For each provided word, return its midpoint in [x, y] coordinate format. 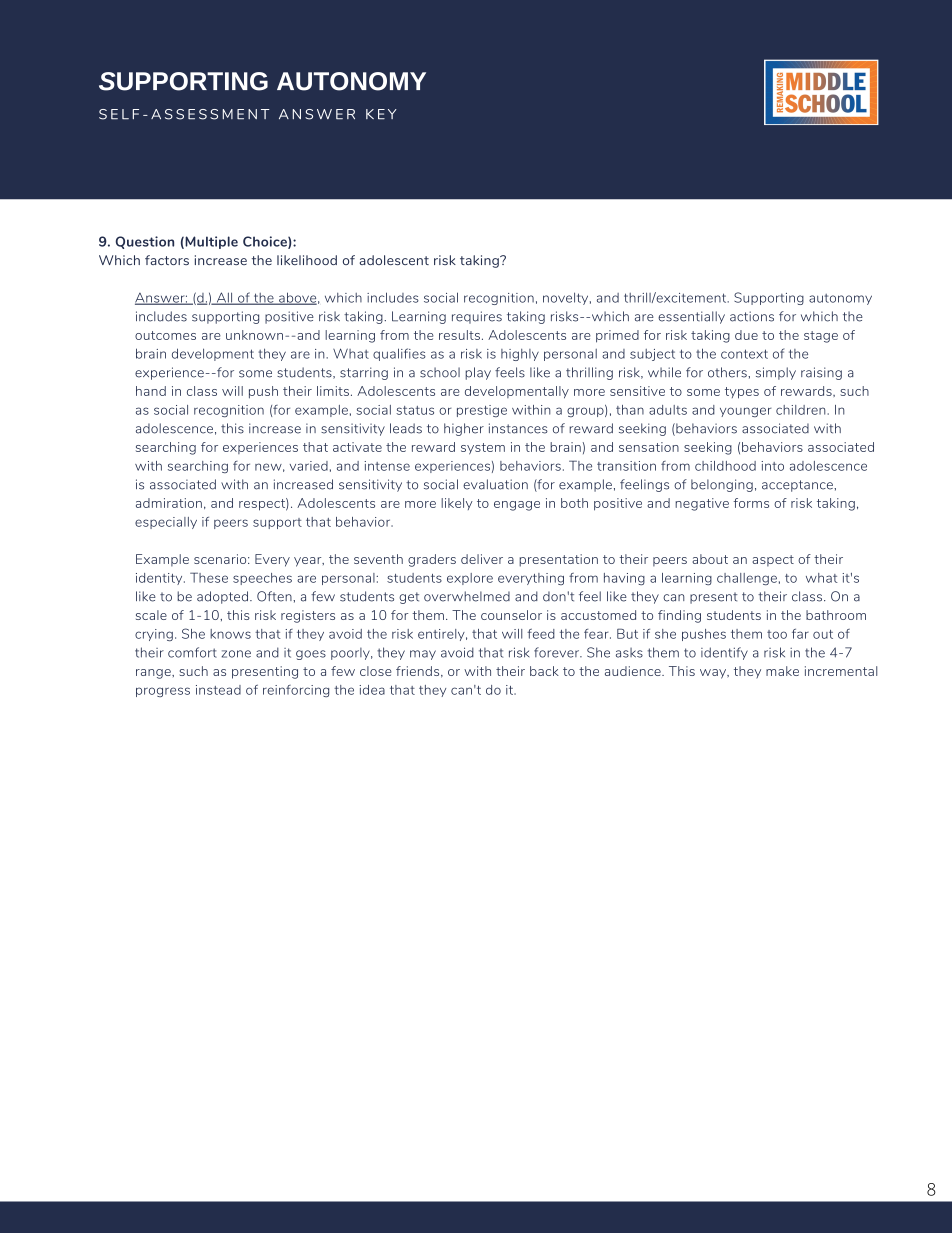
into [772, 466]
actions [752, 316]
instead [218, 690]
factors [167, 260]
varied [309, 466]
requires [477, 317]
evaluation [495, 484]
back [544, 671]
